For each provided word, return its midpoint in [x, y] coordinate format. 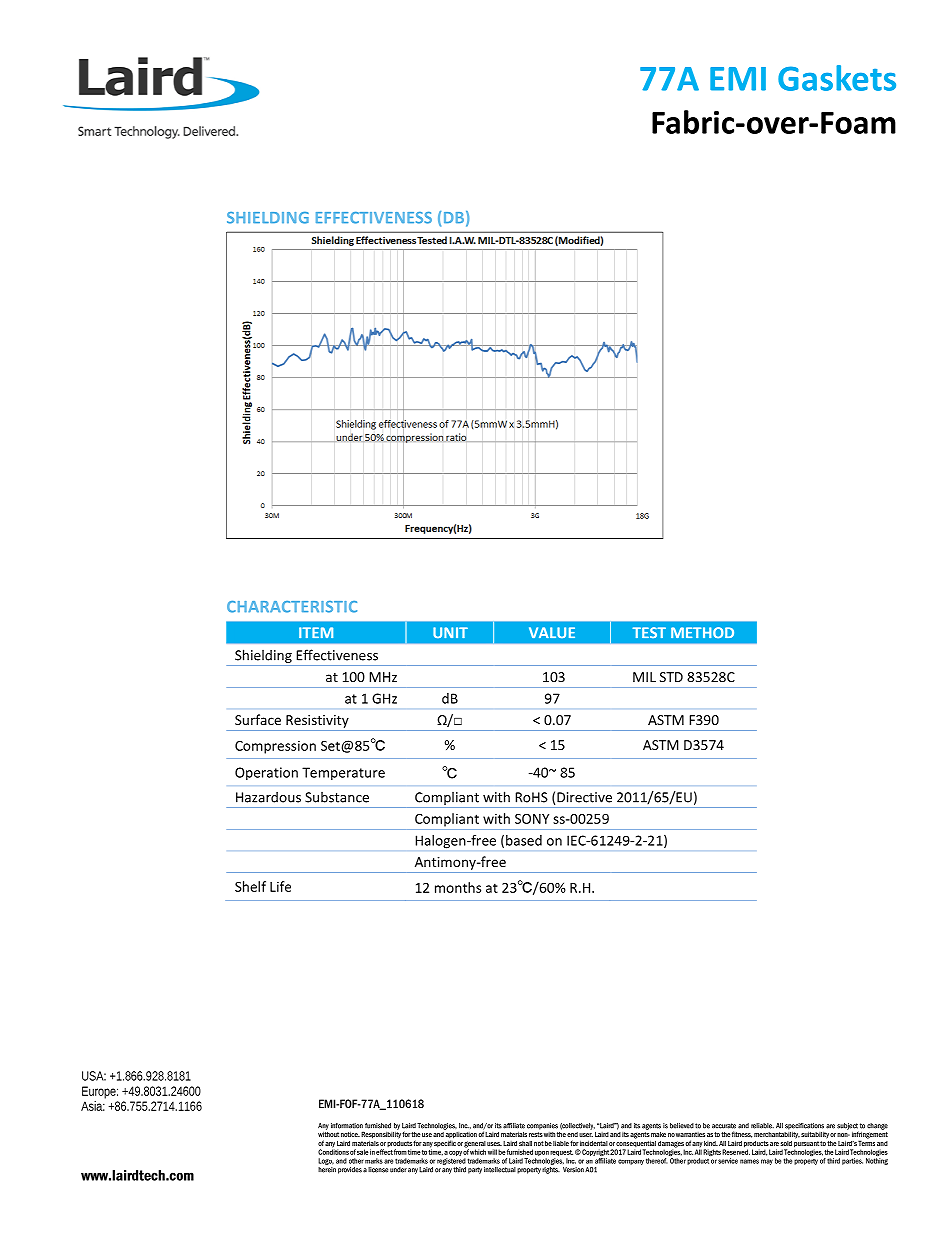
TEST [649, 632]
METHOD [702, 632]
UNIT [450, 632]
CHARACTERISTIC [292, 607]
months [458, 887]
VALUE [552, 632]
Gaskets [837, 78]
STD [671, 677]
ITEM [316, 632]
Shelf [250, 886]
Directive [584, 797]
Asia [92, 1106]
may [767, 1162]
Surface [258, 719]
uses [494, 1144]
